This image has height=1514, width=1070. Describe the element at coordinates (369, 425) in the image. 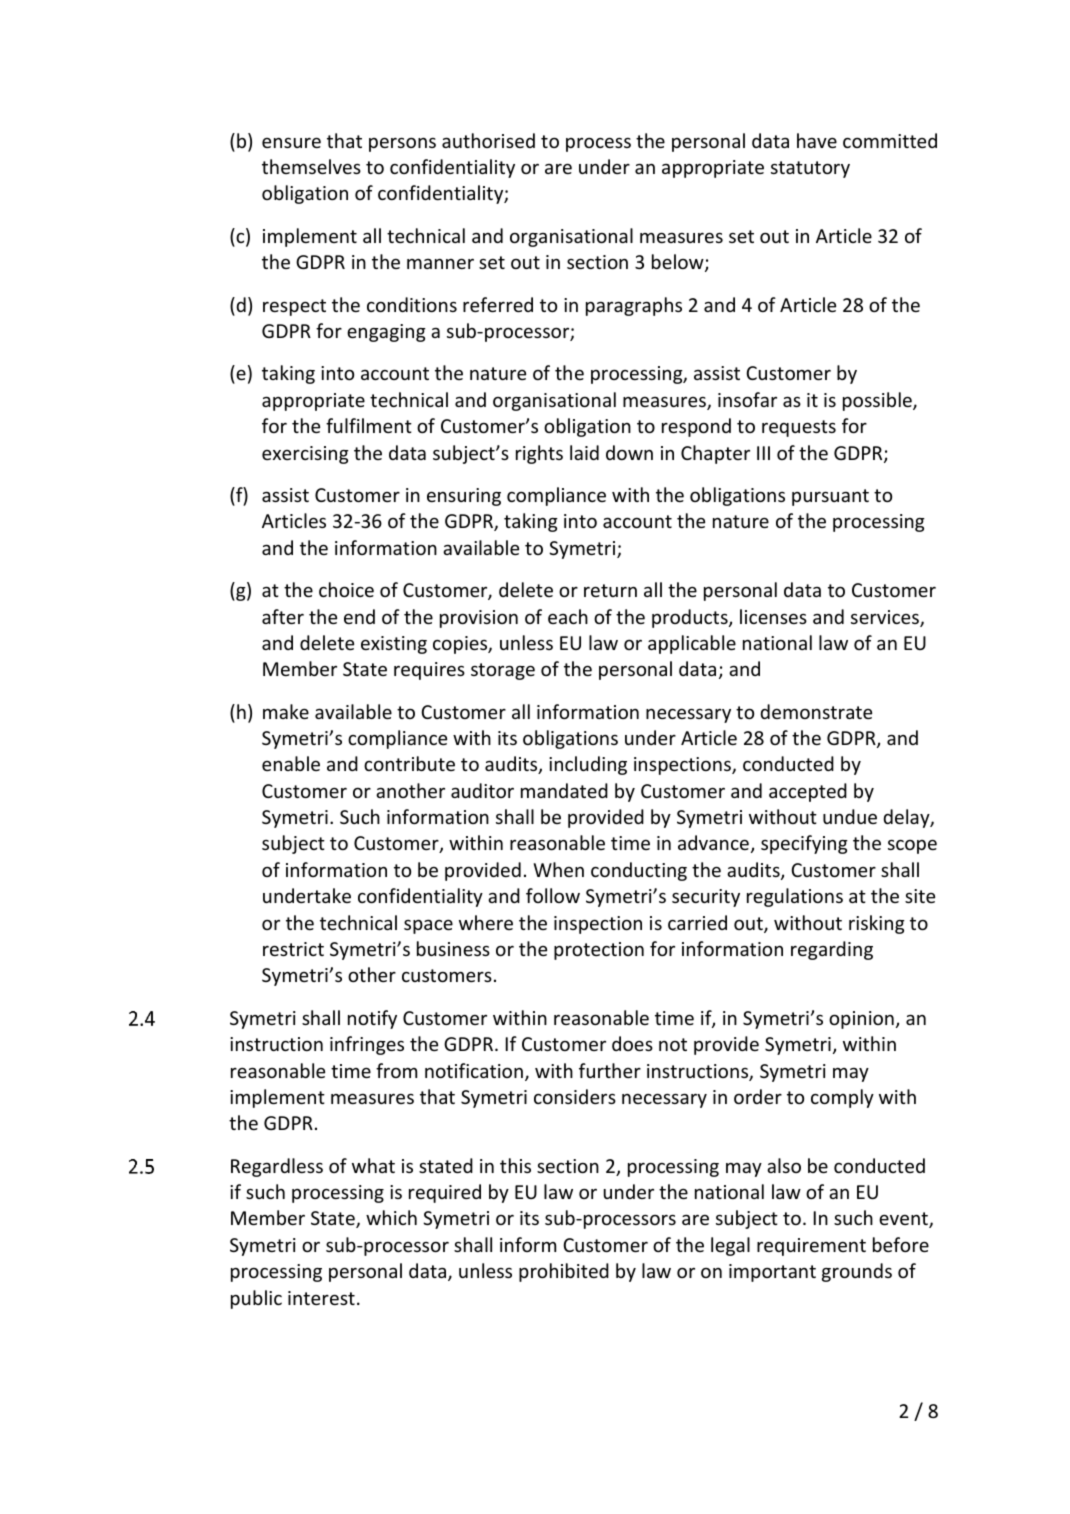

I see `fulfilment` at that location.
